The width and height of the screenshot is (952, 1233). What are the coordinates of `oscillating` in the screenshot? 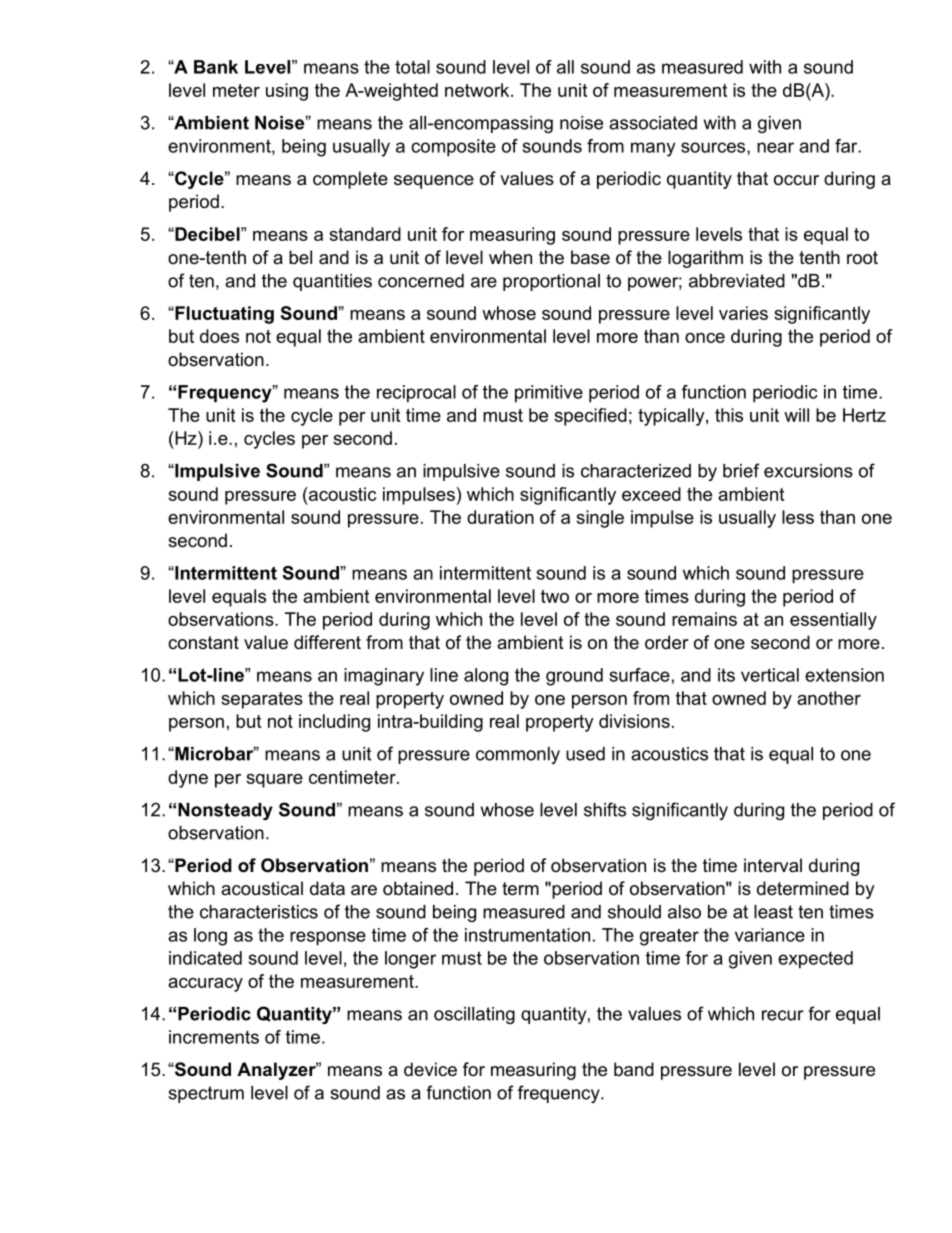 It's located at (474, 1015).
